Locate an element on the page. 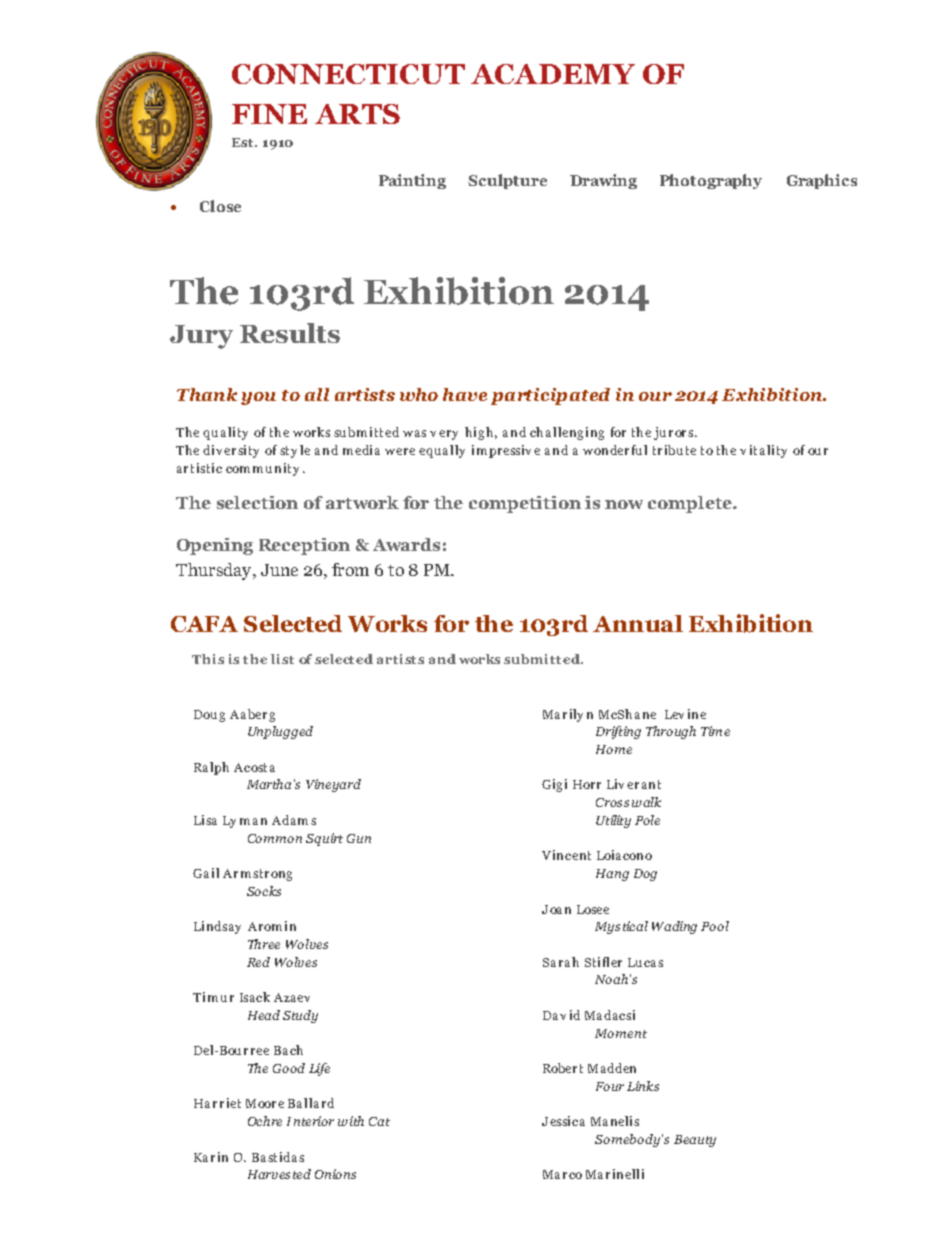 The width and height of the page is (952, 1233). tribute is located at coordinates (674, 450).
